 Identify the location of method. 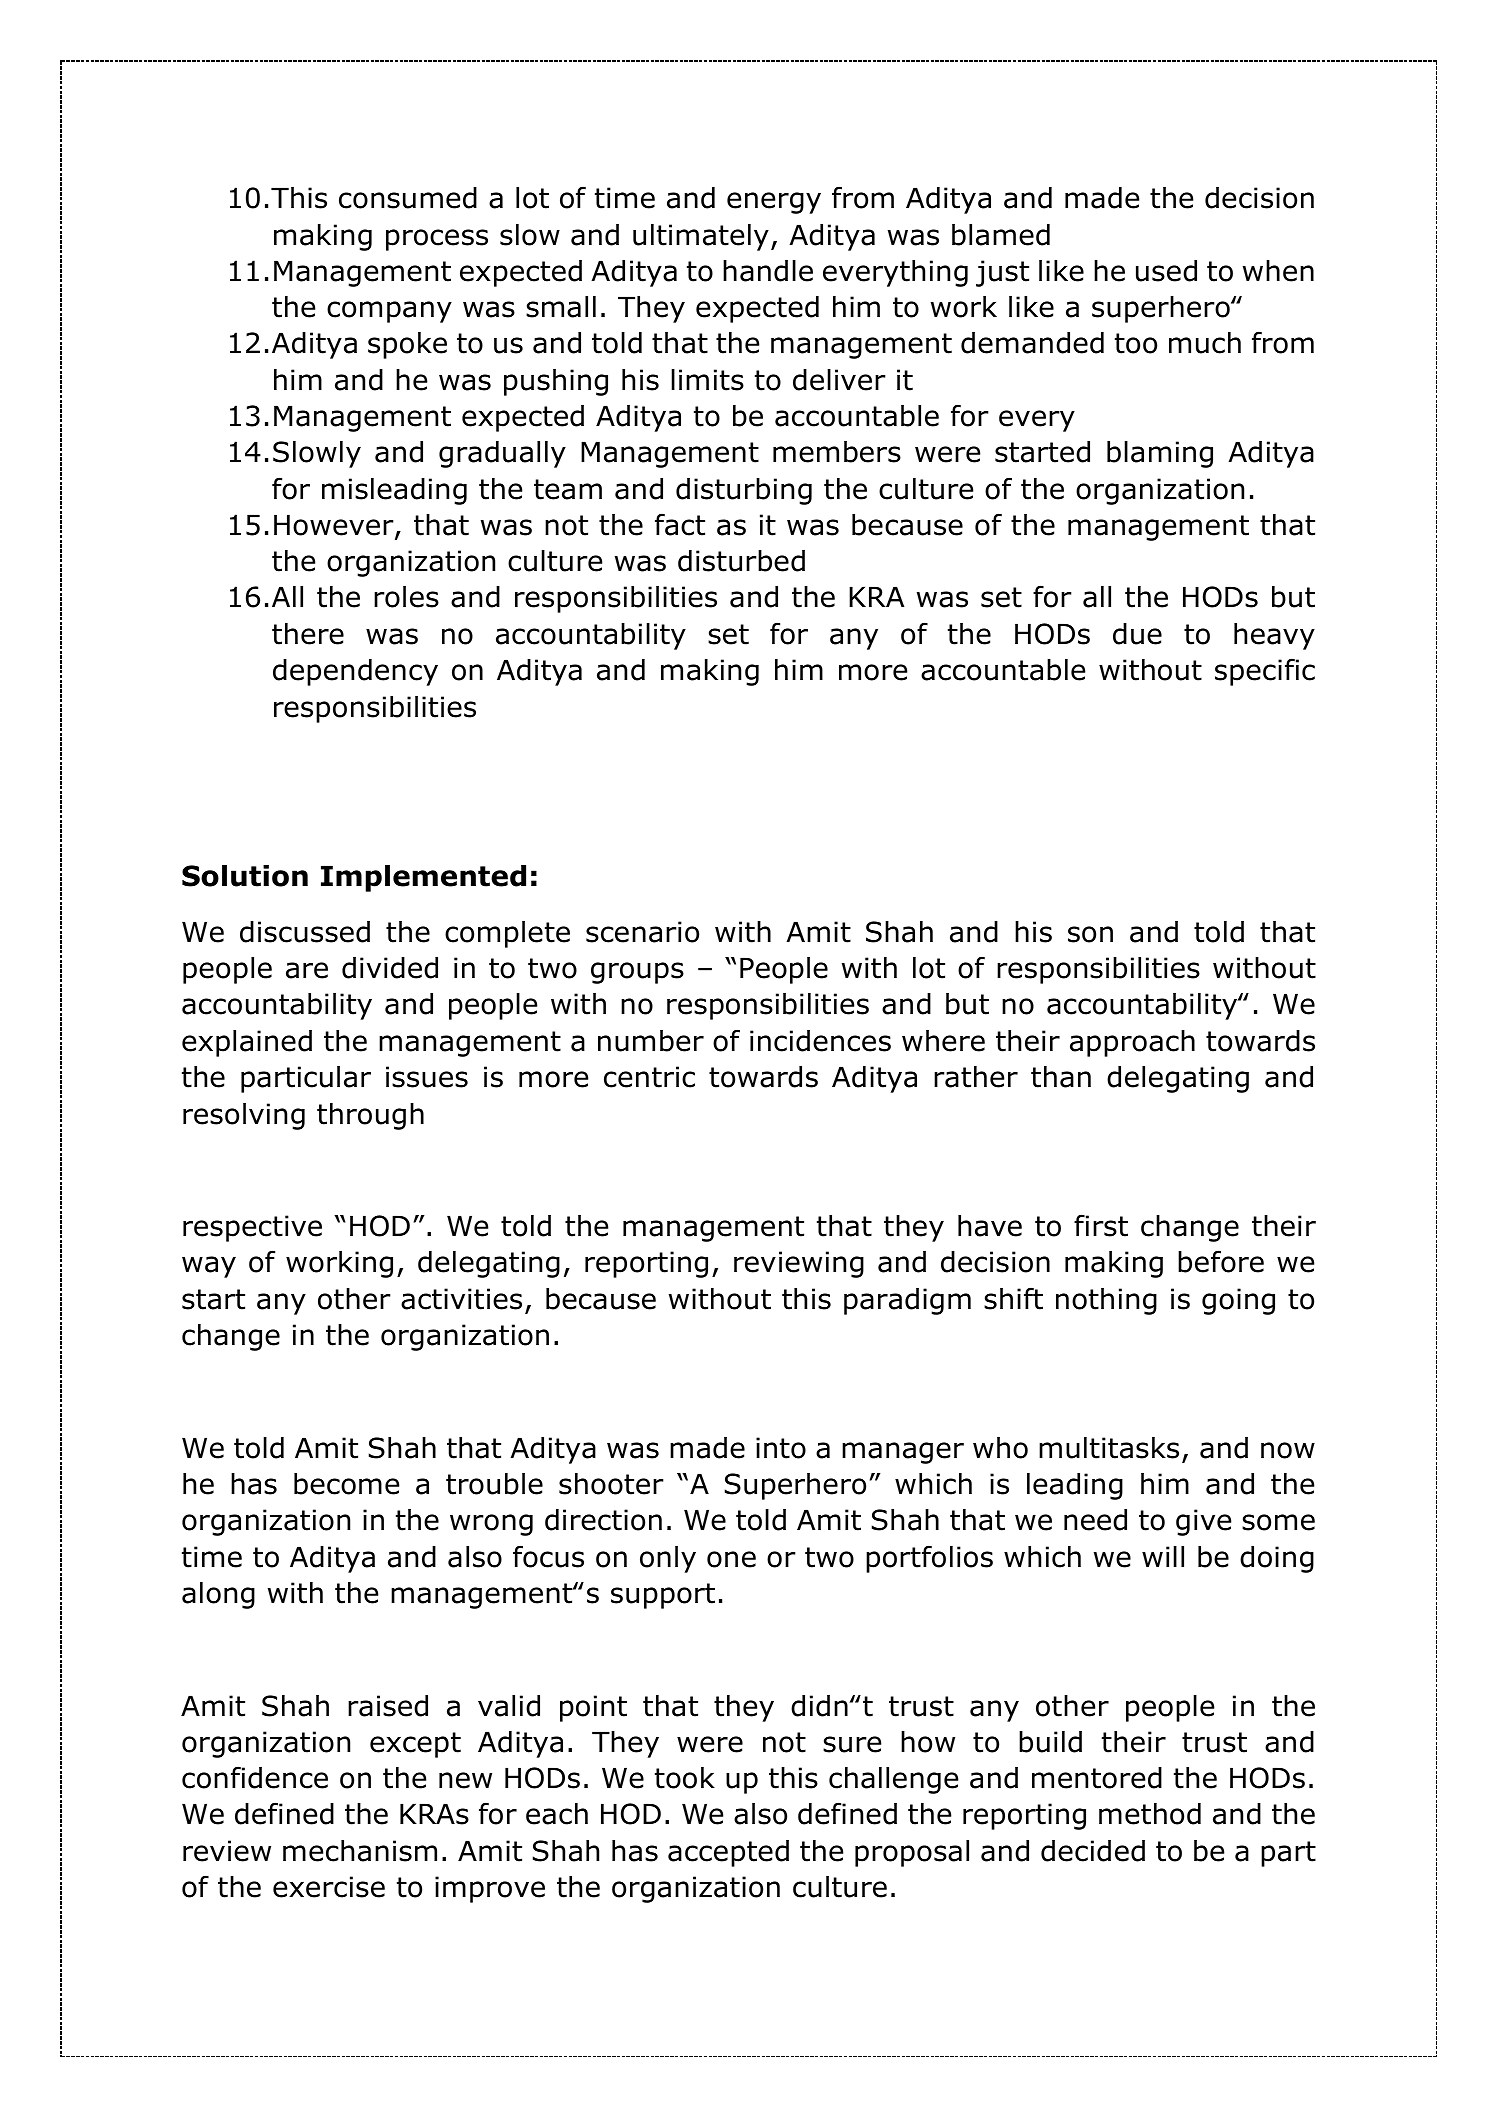
(1150, 1814).
